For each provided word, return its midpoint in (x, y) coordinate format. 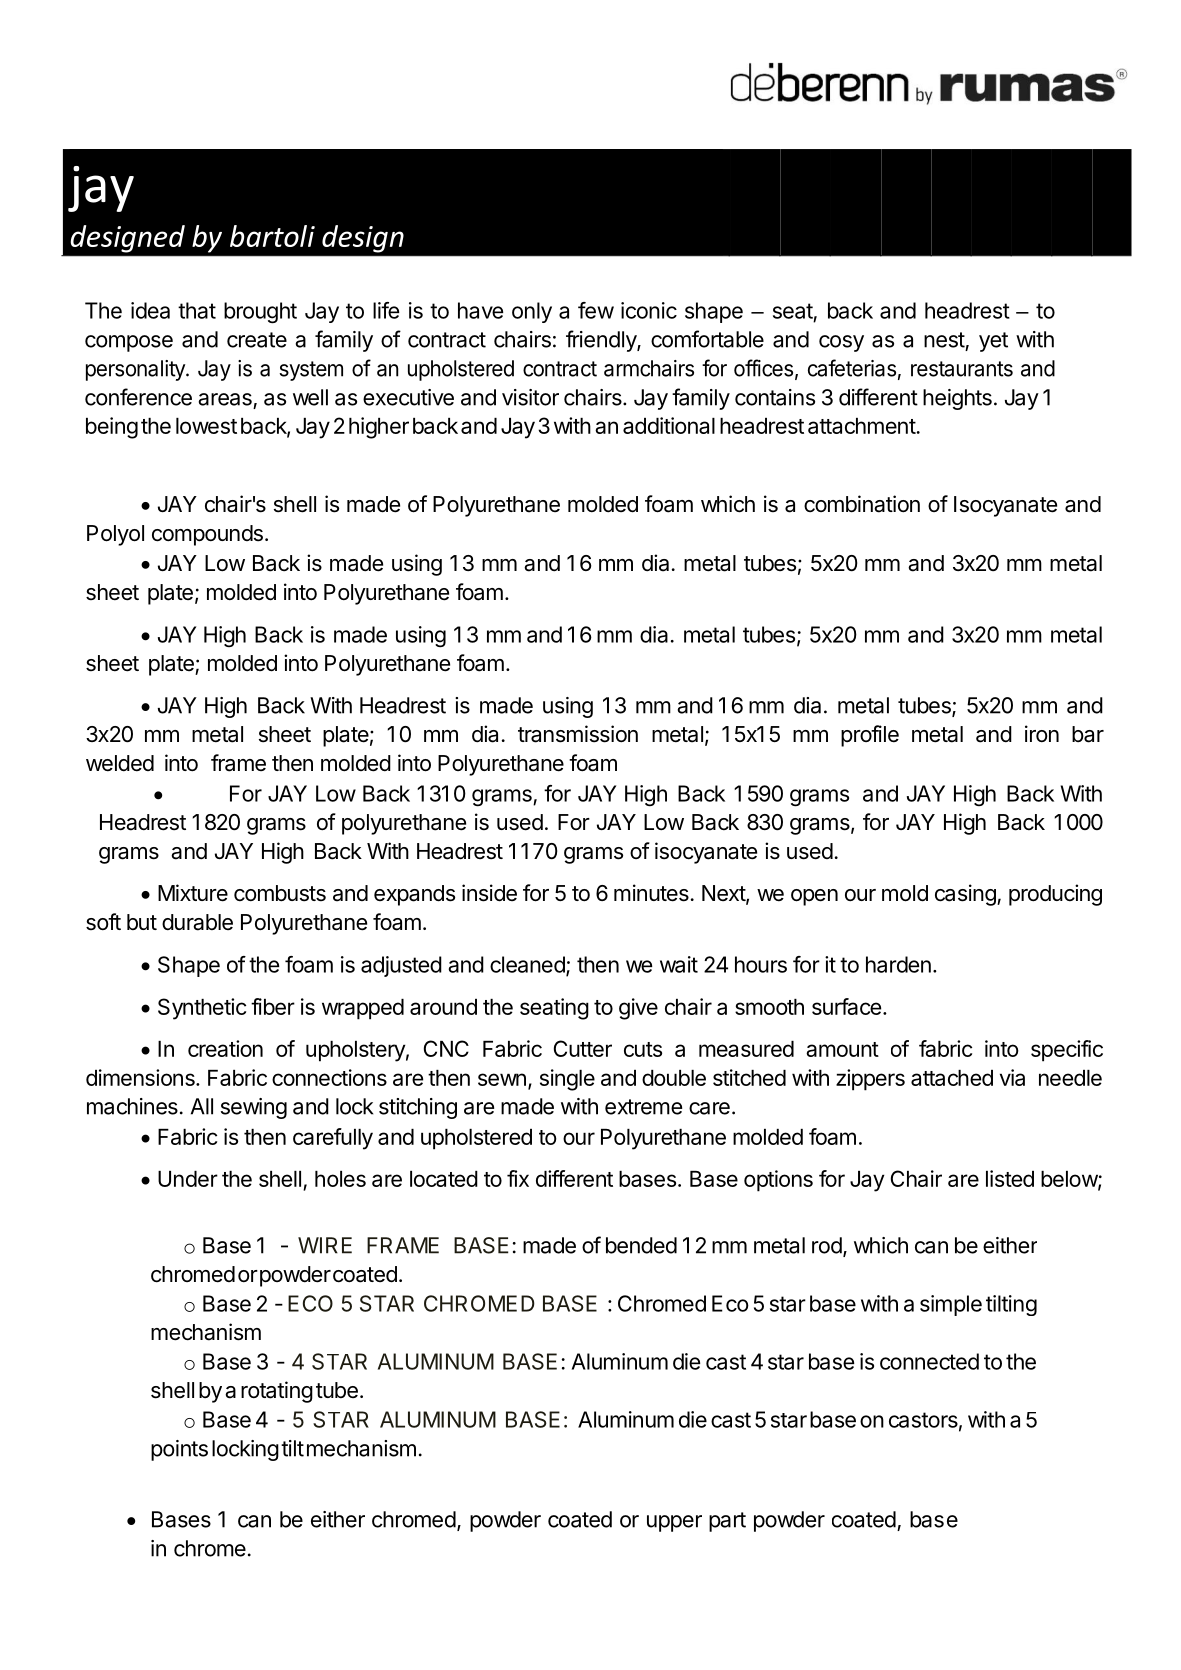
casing (966, 895)
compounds (207, 535)
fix (518, 1178)
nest (944, 340)
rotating (277, 1392)
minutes (651, 893)
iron (1042, 733)
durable (197, 922)
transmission (578, 734)
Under (188, 1179)
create (257, 340)
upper (674, 1523)
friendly (602, 341)
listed (1010, 1178)
